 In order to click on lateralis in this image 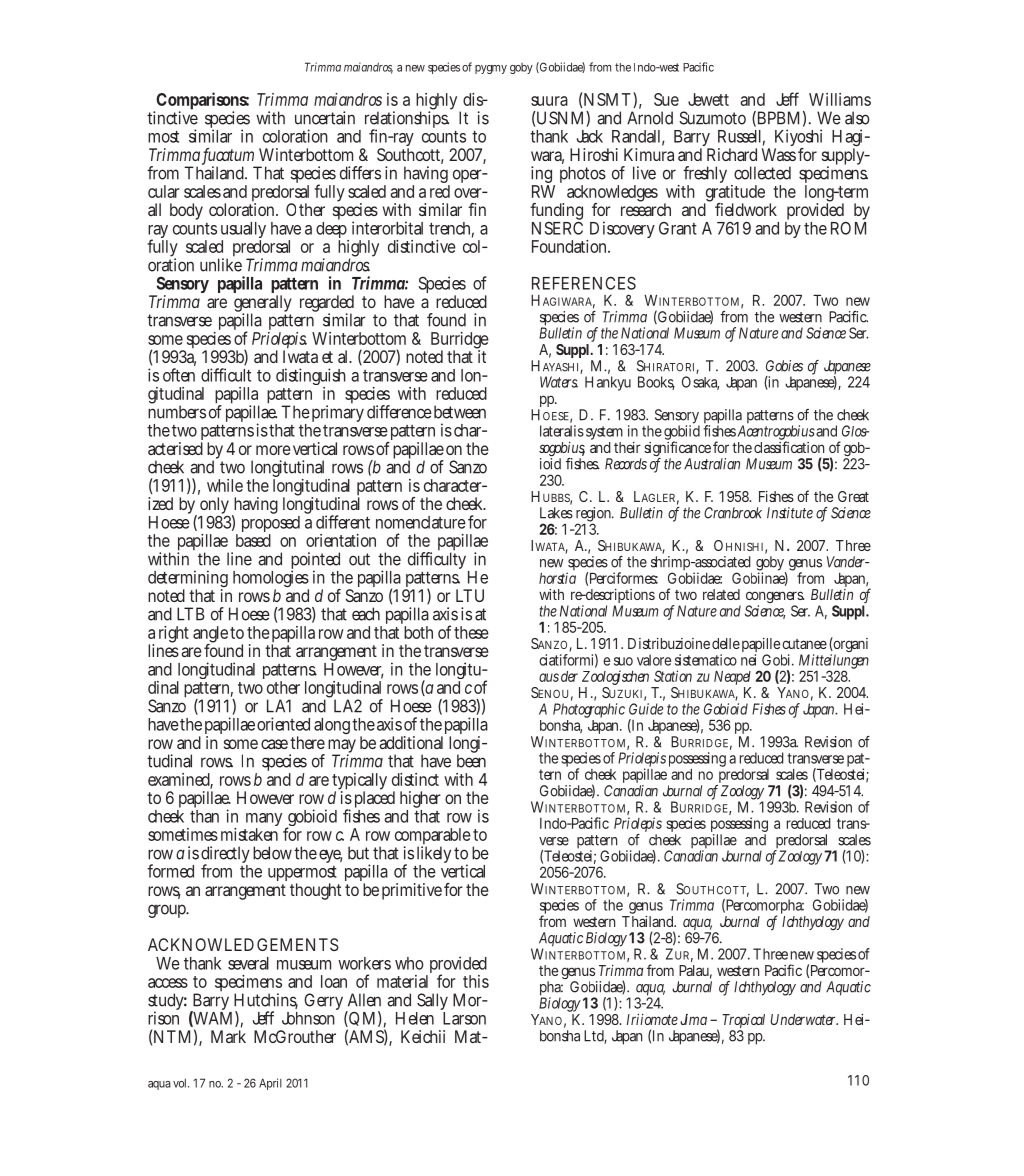, I will do `click(562, 431)`.
